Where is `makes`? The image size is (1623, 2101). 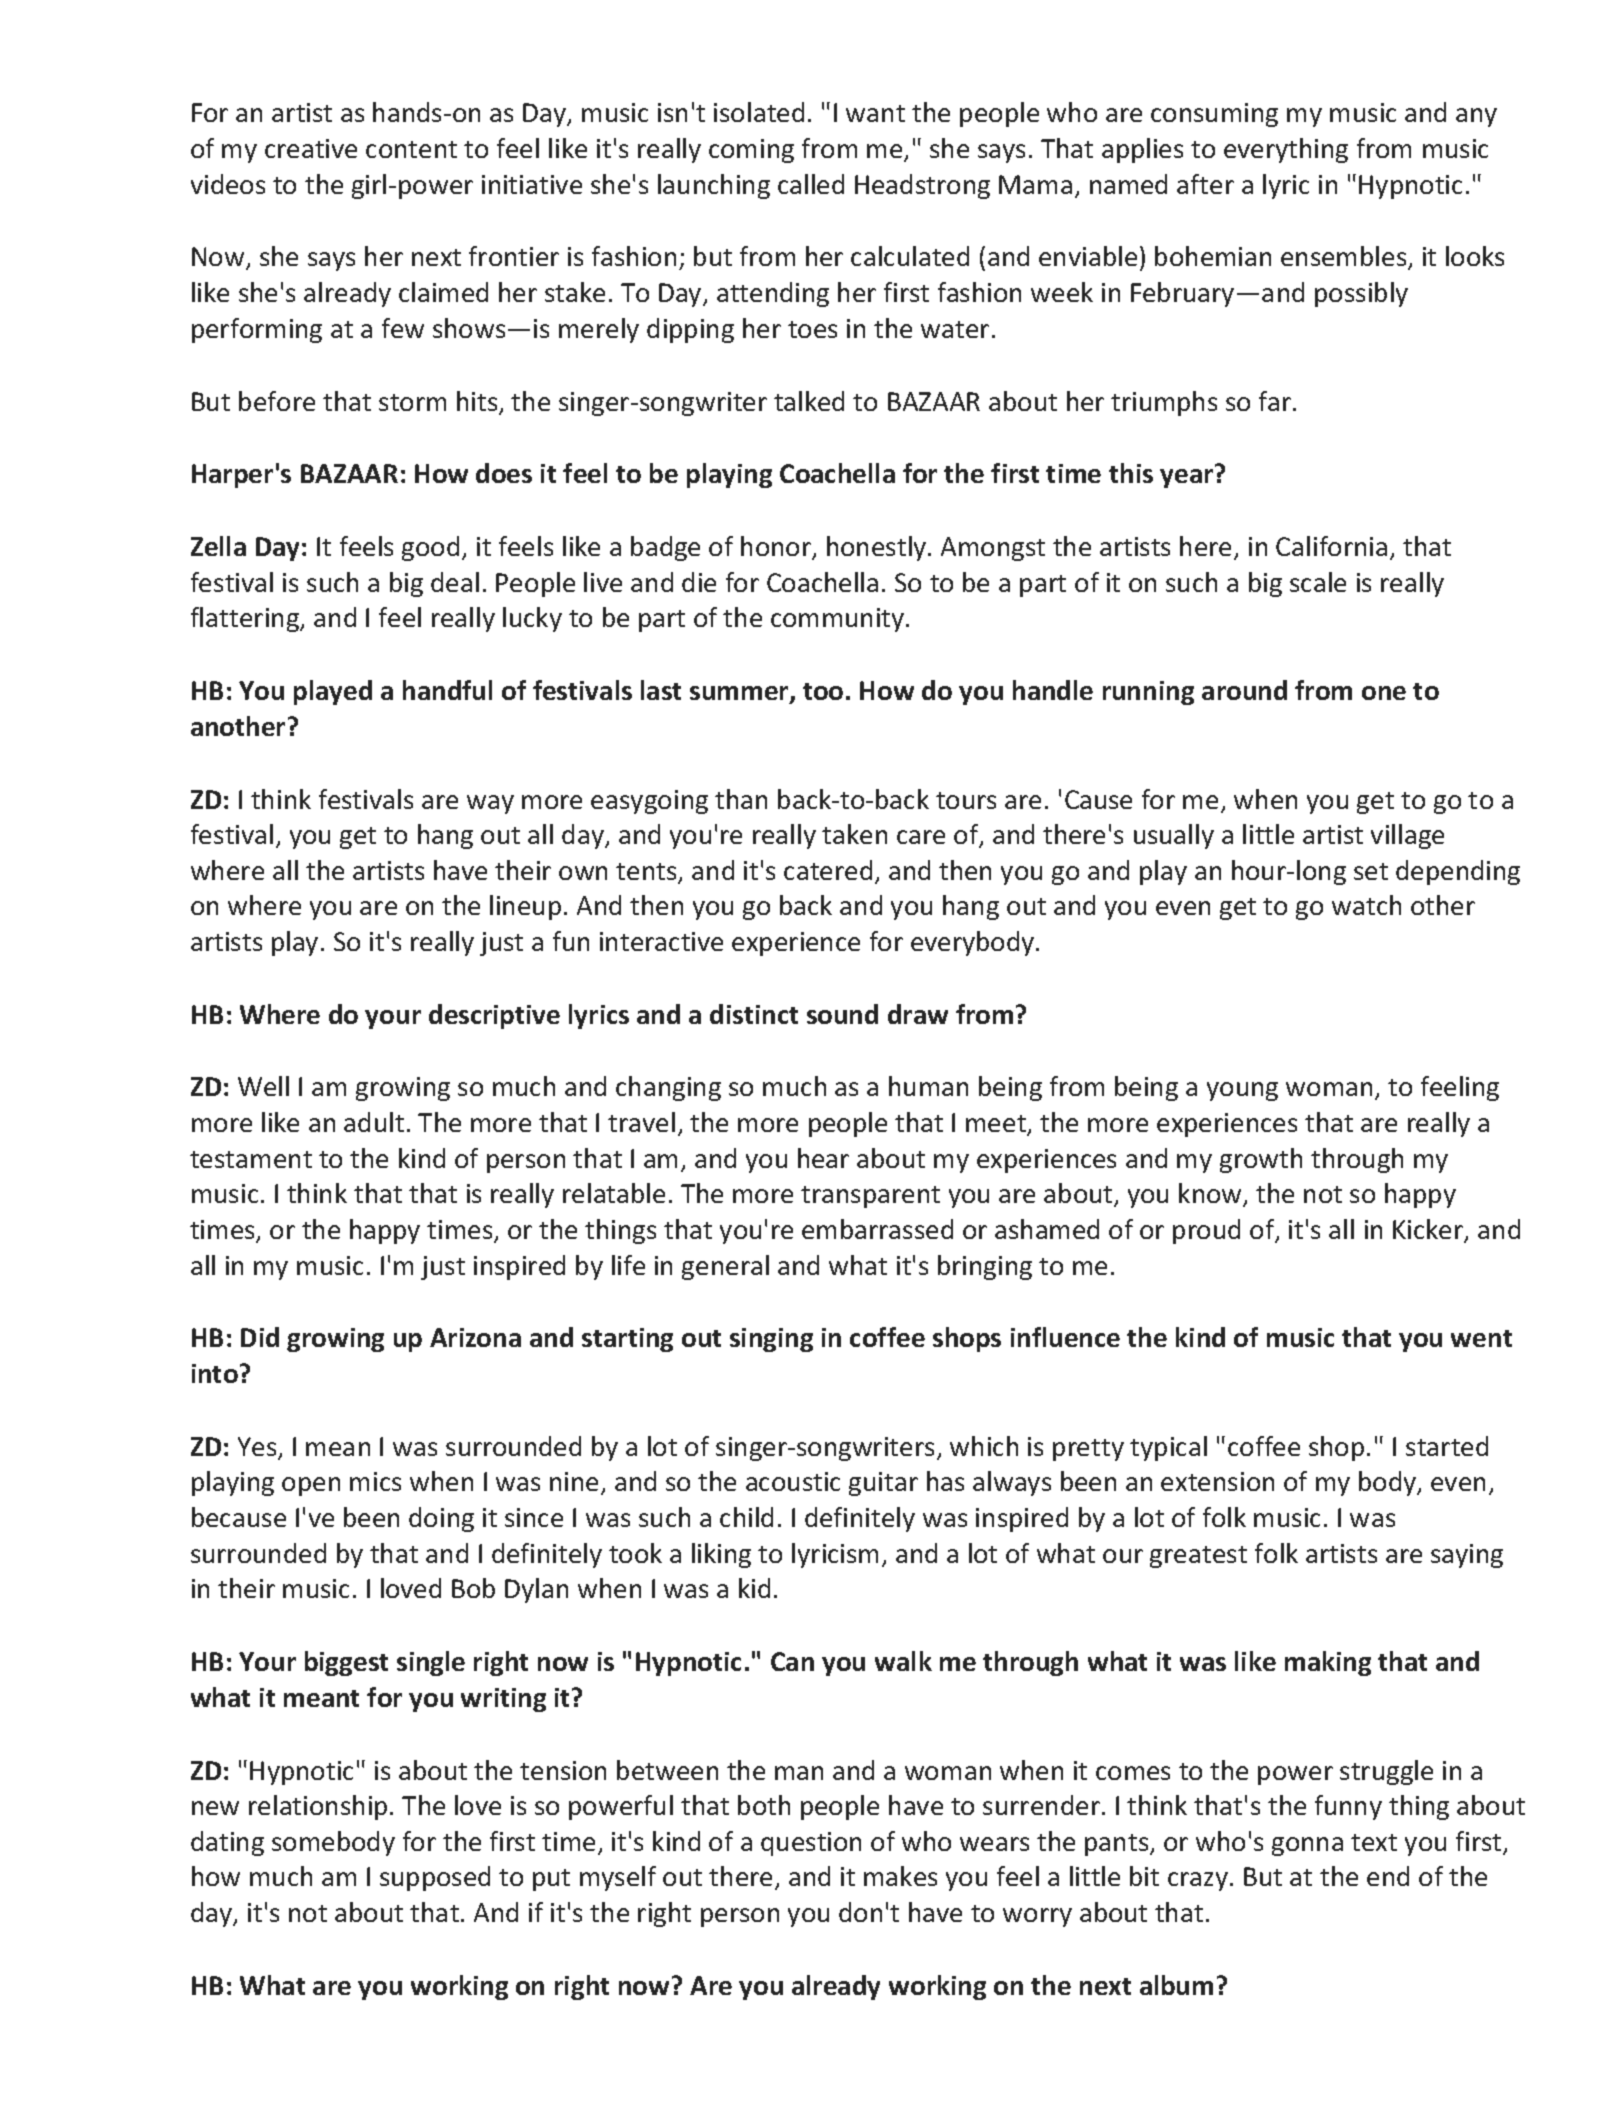
makes is located at coordinates (900, 1876).
